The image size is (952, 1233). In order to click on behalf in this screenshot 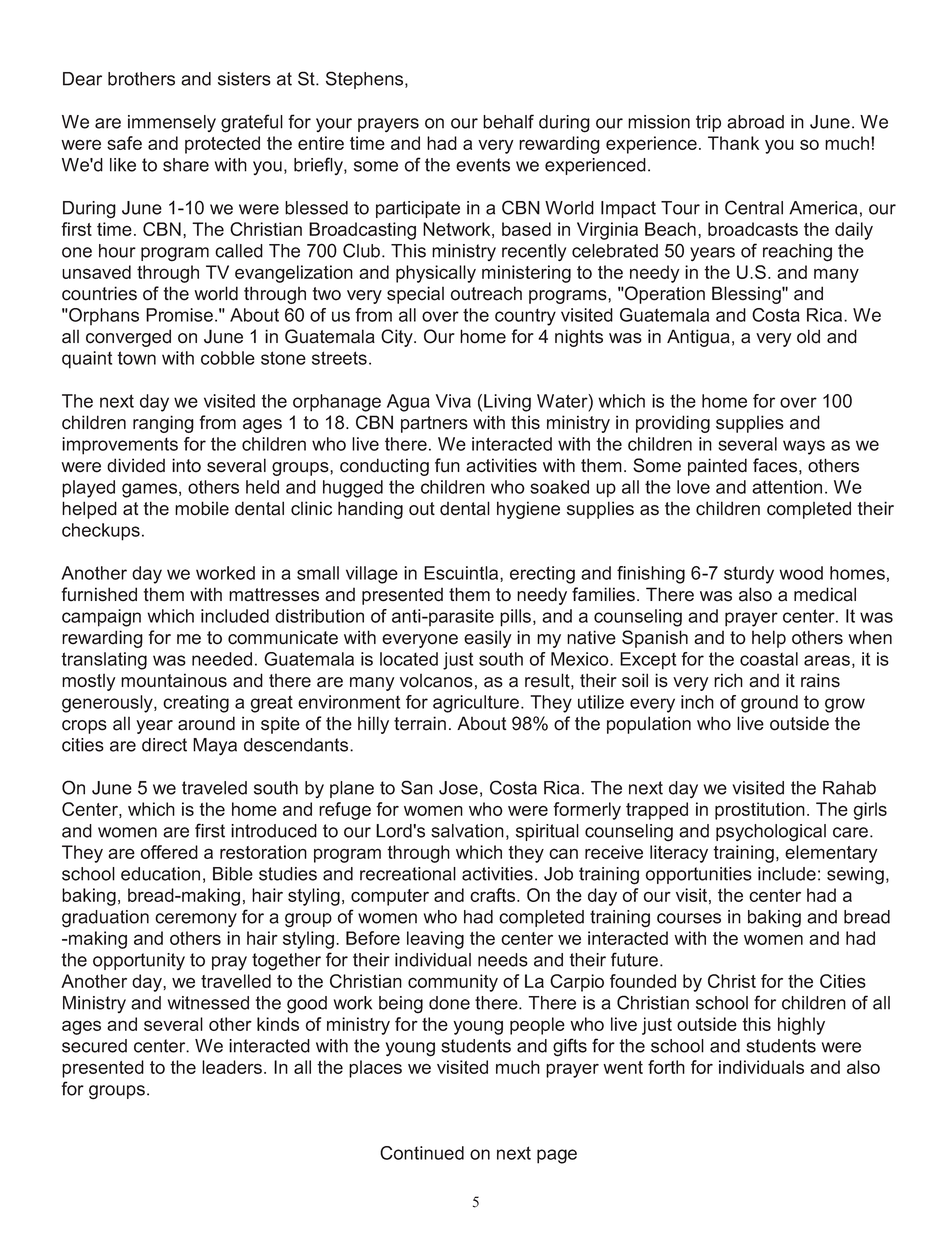, I will do `click(508, 121)`.
